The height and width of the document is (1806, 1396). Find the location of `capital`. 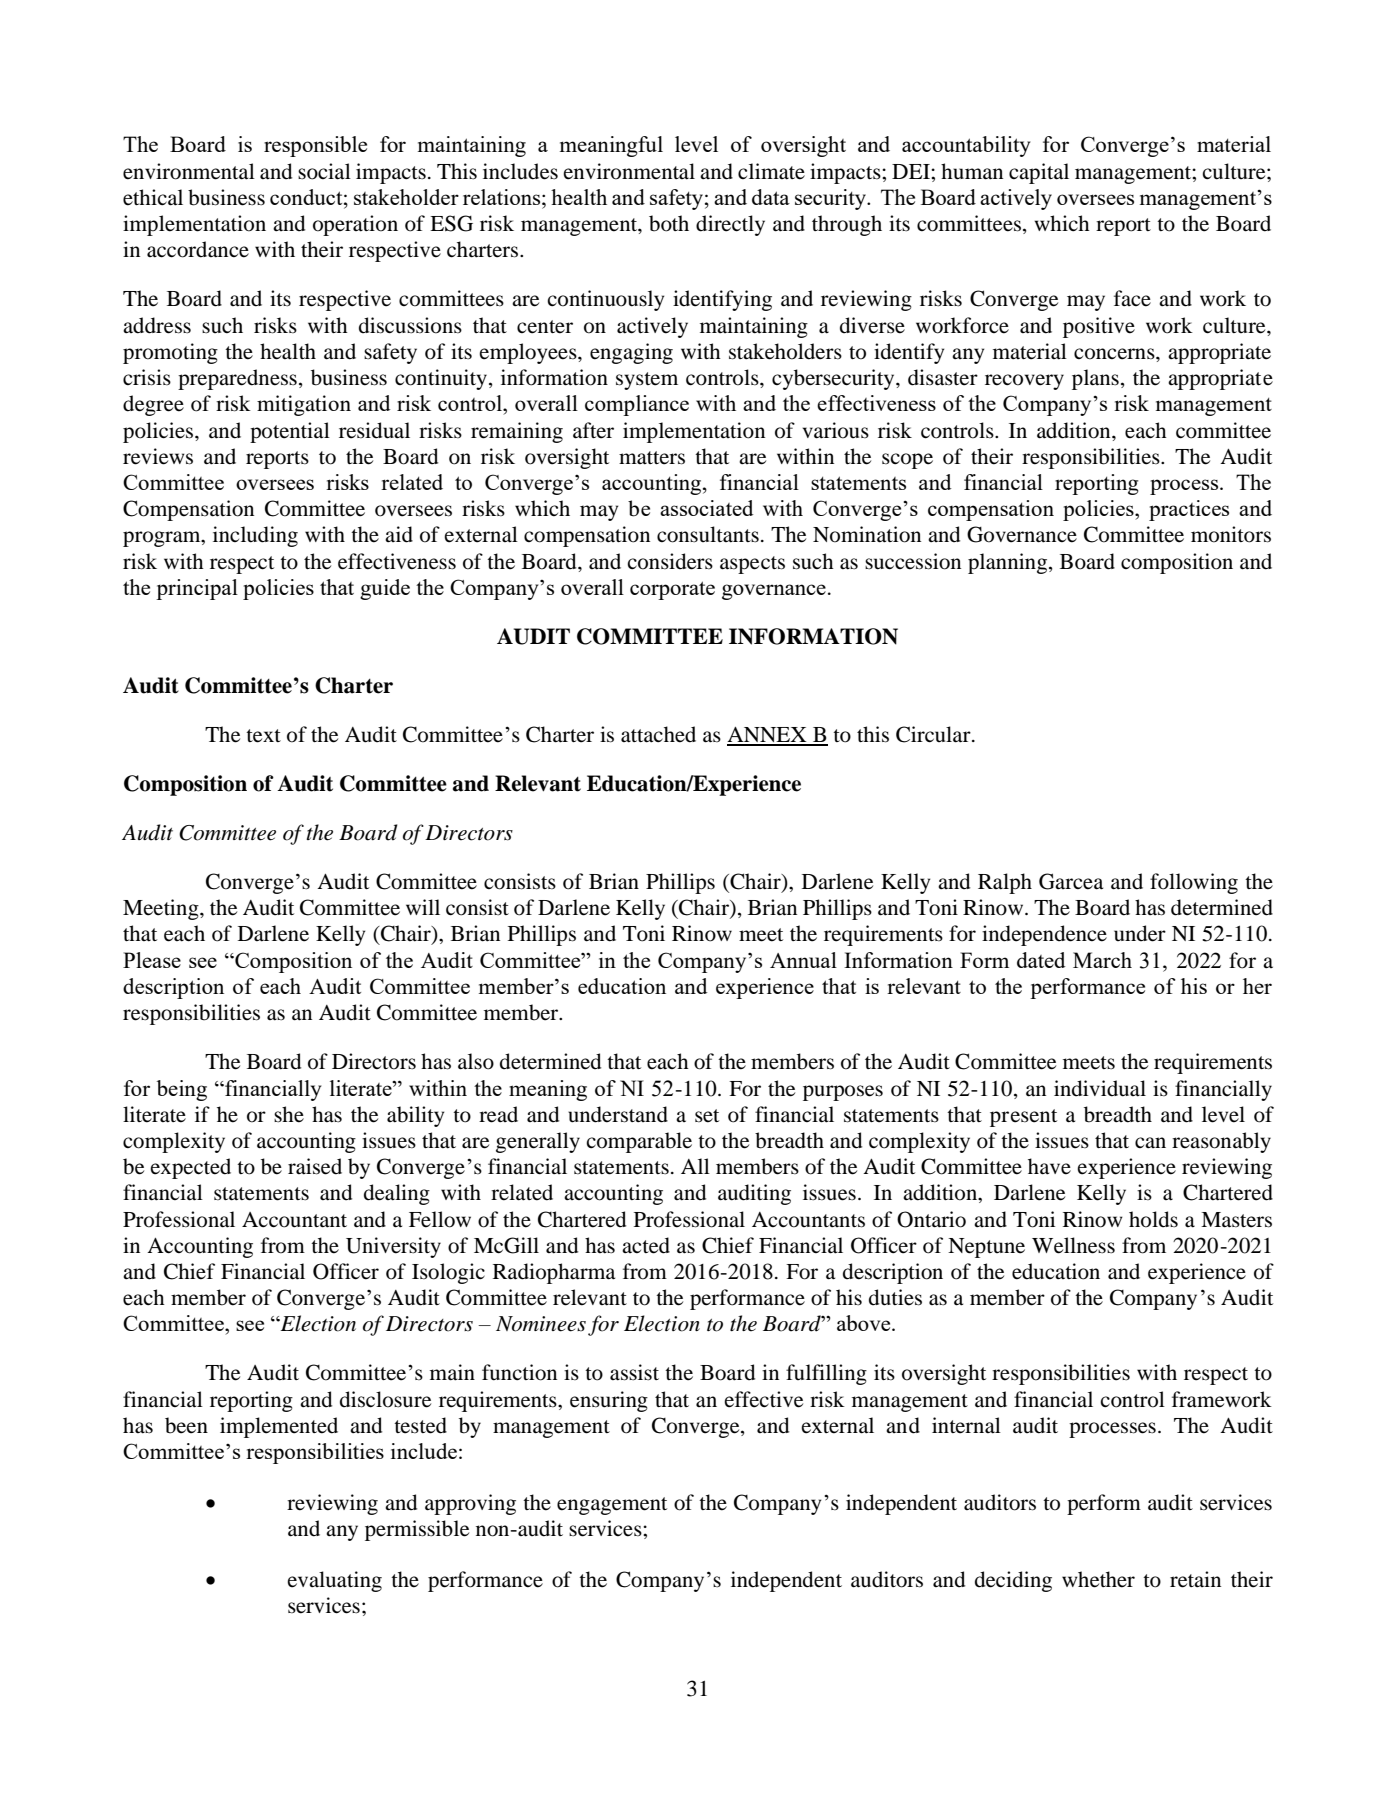

capital is located at coordinates (1039, 173).
